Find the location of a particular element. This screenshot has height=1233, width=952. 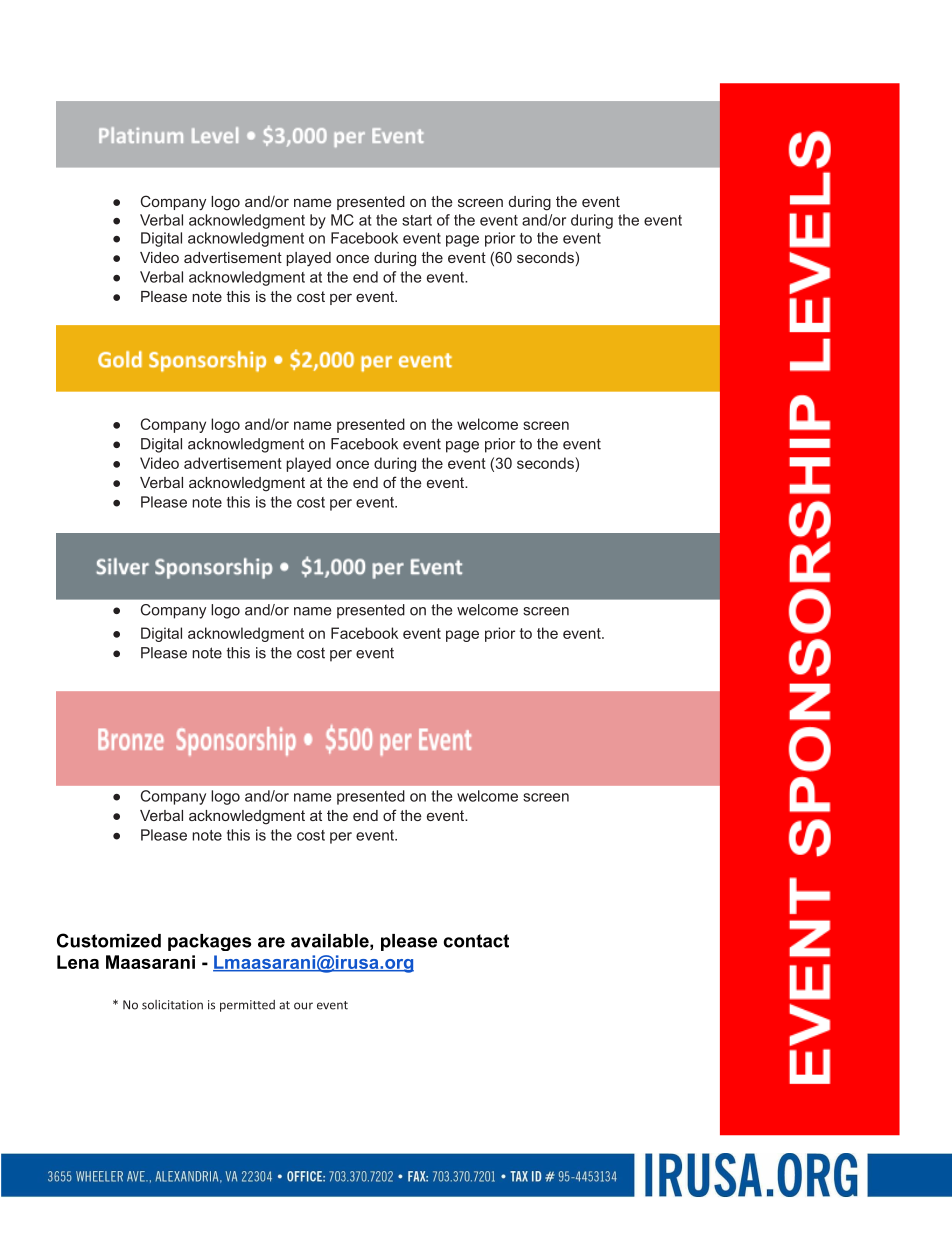

our is located at coordinates (303, 1006).
